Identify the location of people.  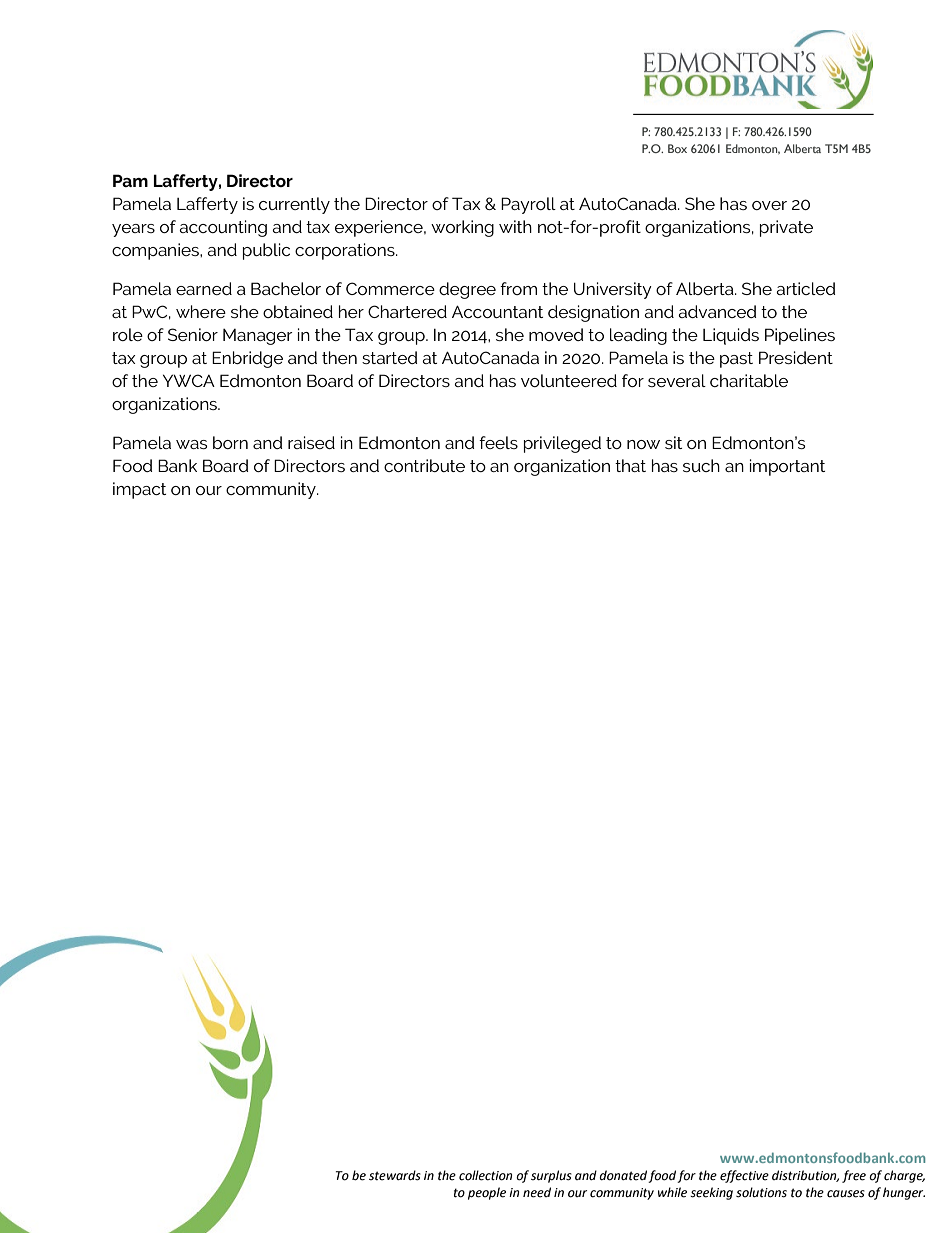
(487, 1193).
